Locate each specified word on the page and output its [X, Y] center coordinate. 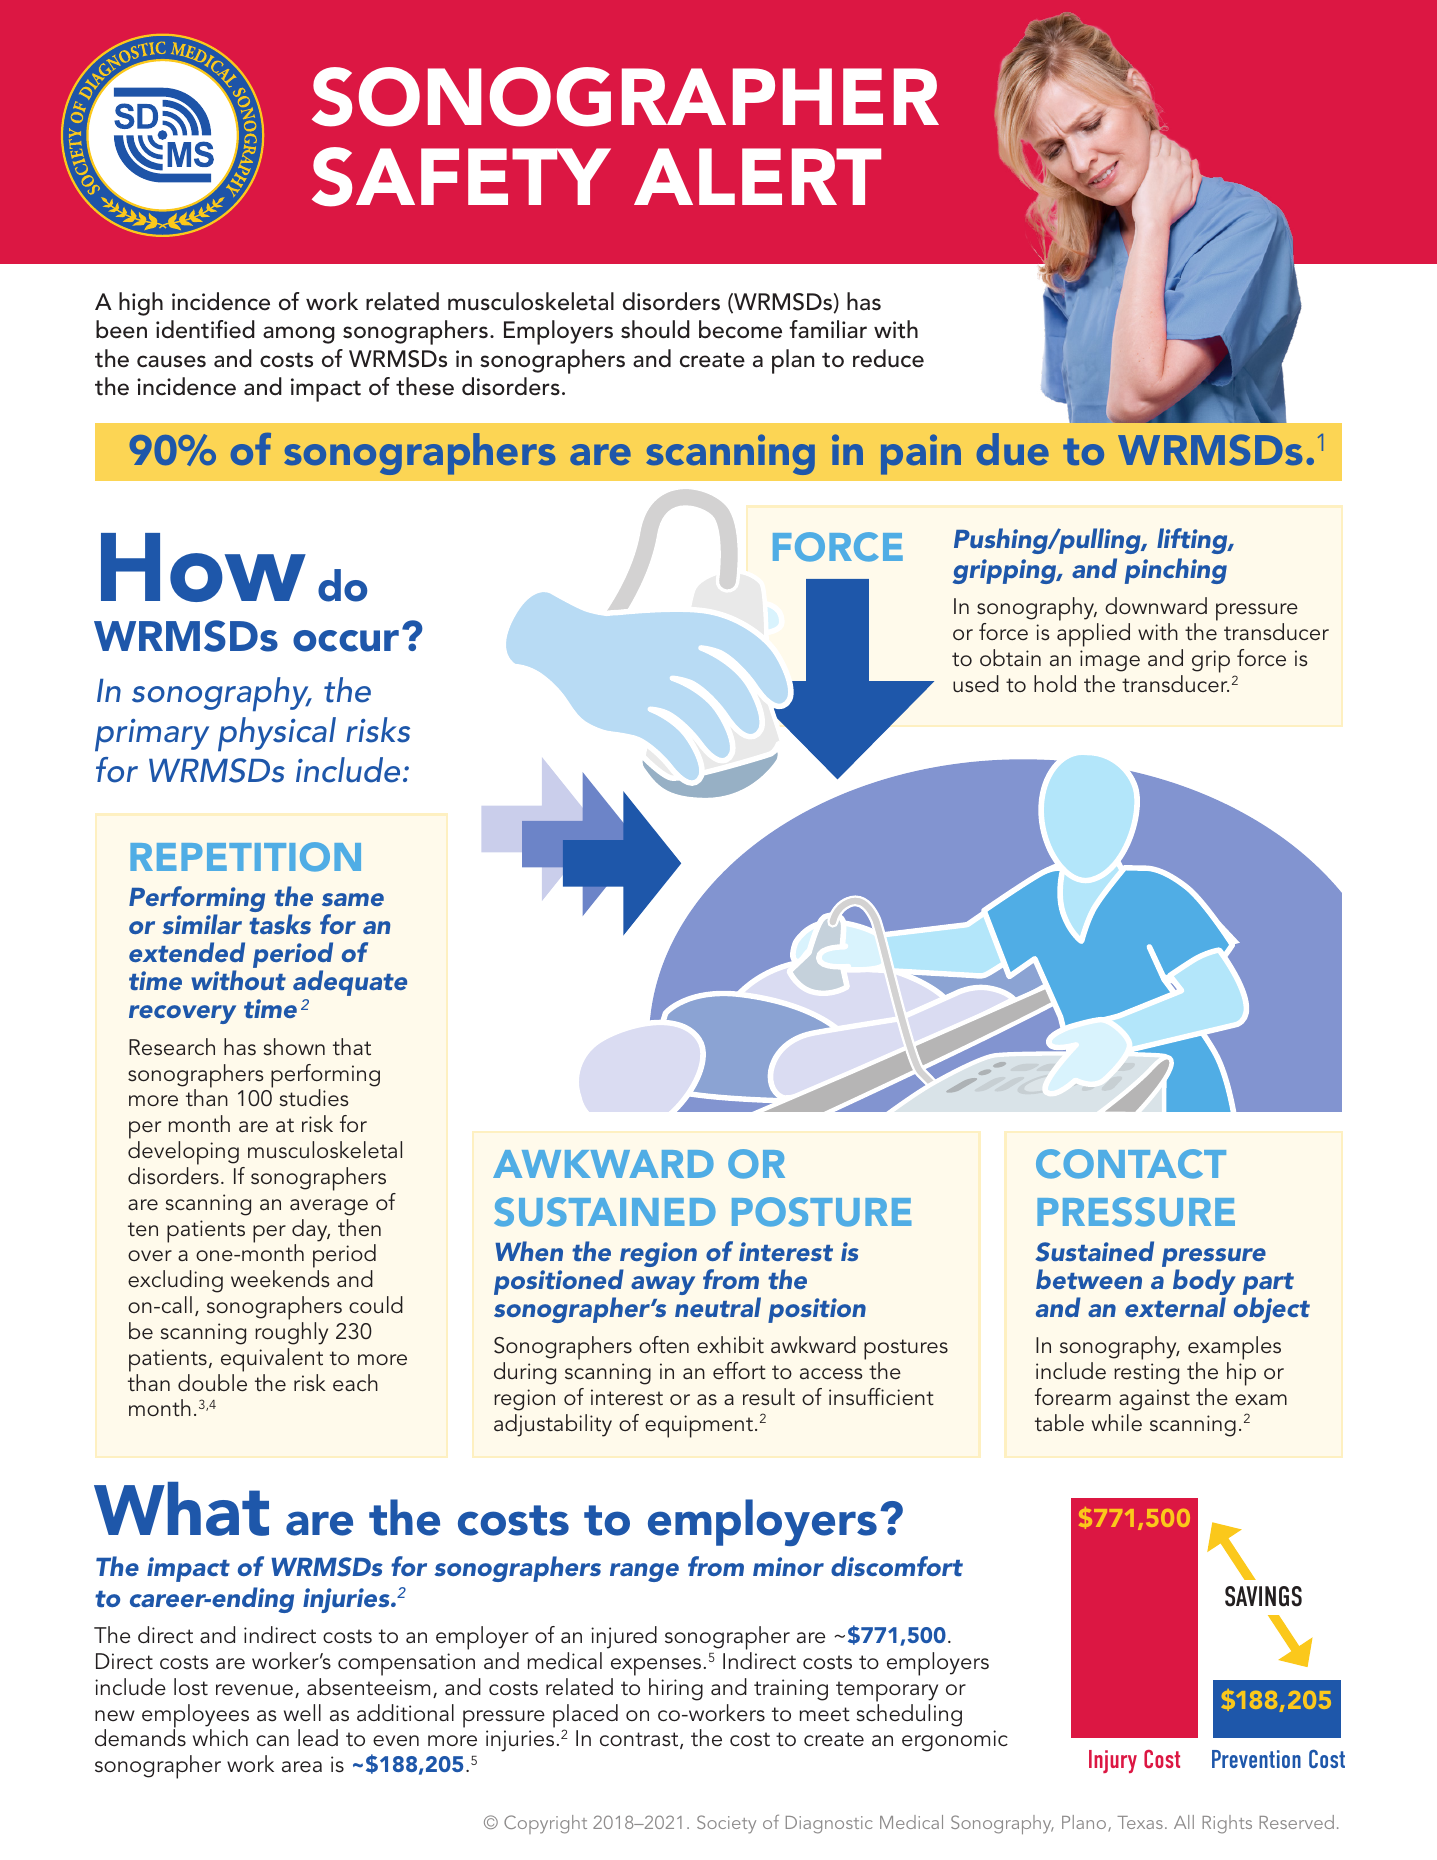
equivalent [272, 1360]
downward [1156, 605]
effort [739, 1370]
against [1154, 1400]
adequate [350, 983]
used [976, 684]
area [302, 1766]
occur [346, 641]
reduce [888, 358]
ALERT [757, 176]
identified [205, 329]
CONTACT [1131, 1164]
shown [294, 1047]
